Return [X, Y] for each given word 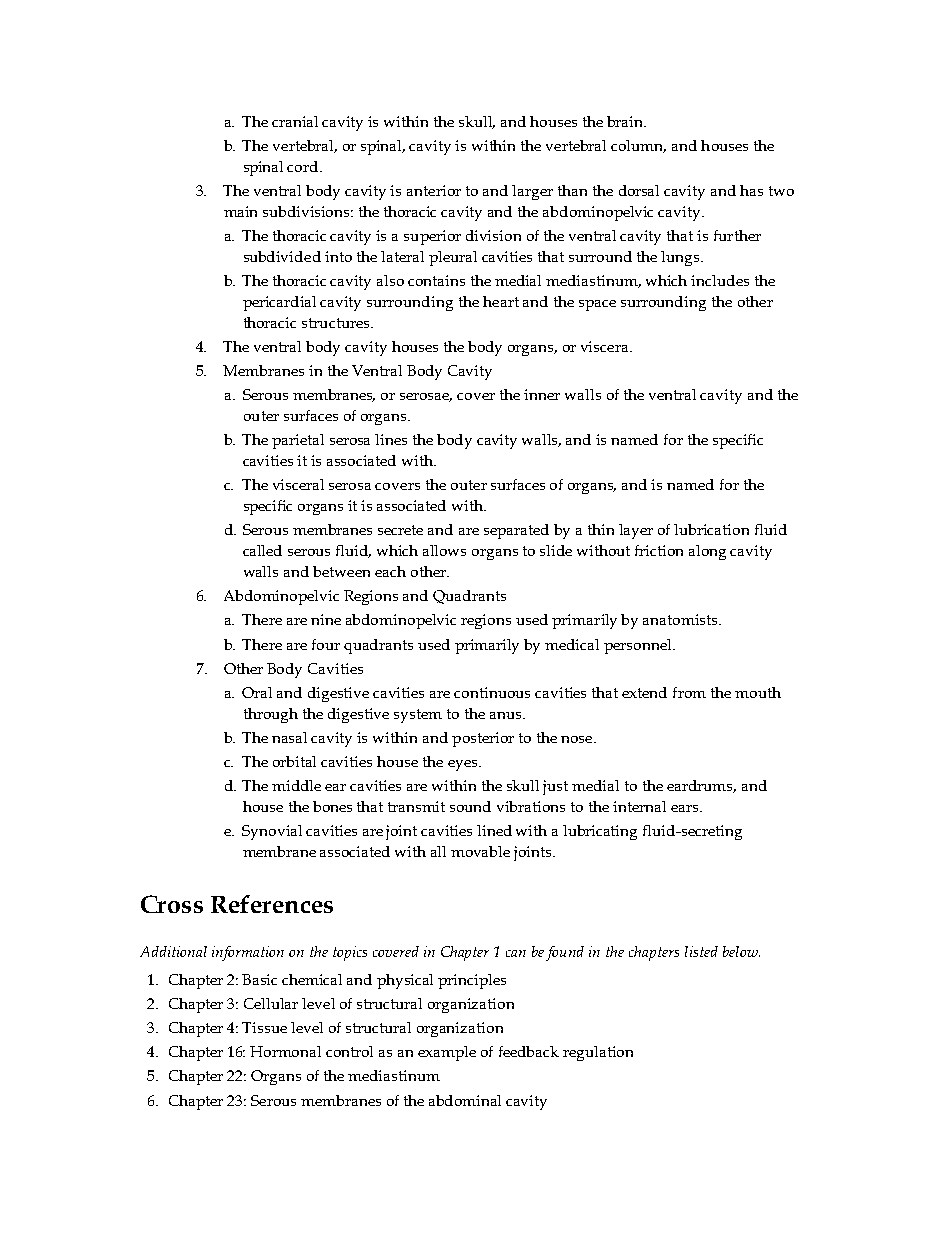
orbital [294, 761]
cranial [295, 121]
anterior [434, 190]
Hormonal [285, 1051]
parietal [298, 441]
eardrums [701, 786]
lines [391, 439]
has [751, 190]
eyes [464, 765]
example [447, 1053]
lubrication [711, 529]
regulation [598, 1053]
